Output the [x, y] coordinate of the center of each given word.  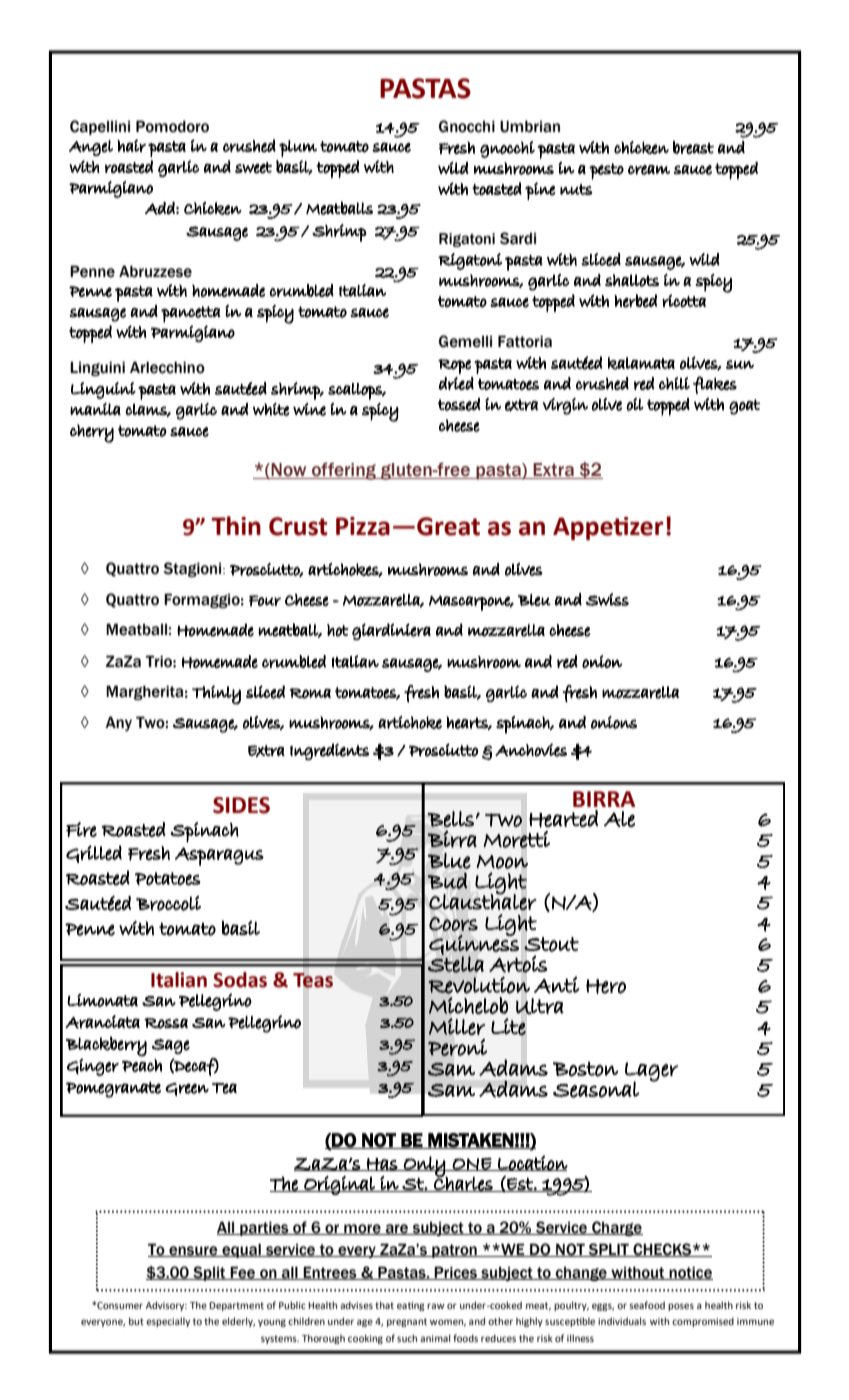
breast [693, 147]
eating [411, 1306]
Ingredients [329, 751]
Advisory [166, 1306]
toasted [497, 189]
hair [131, 145]
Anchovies [531, 750]
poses [681, 1307]
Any [118, 723]
